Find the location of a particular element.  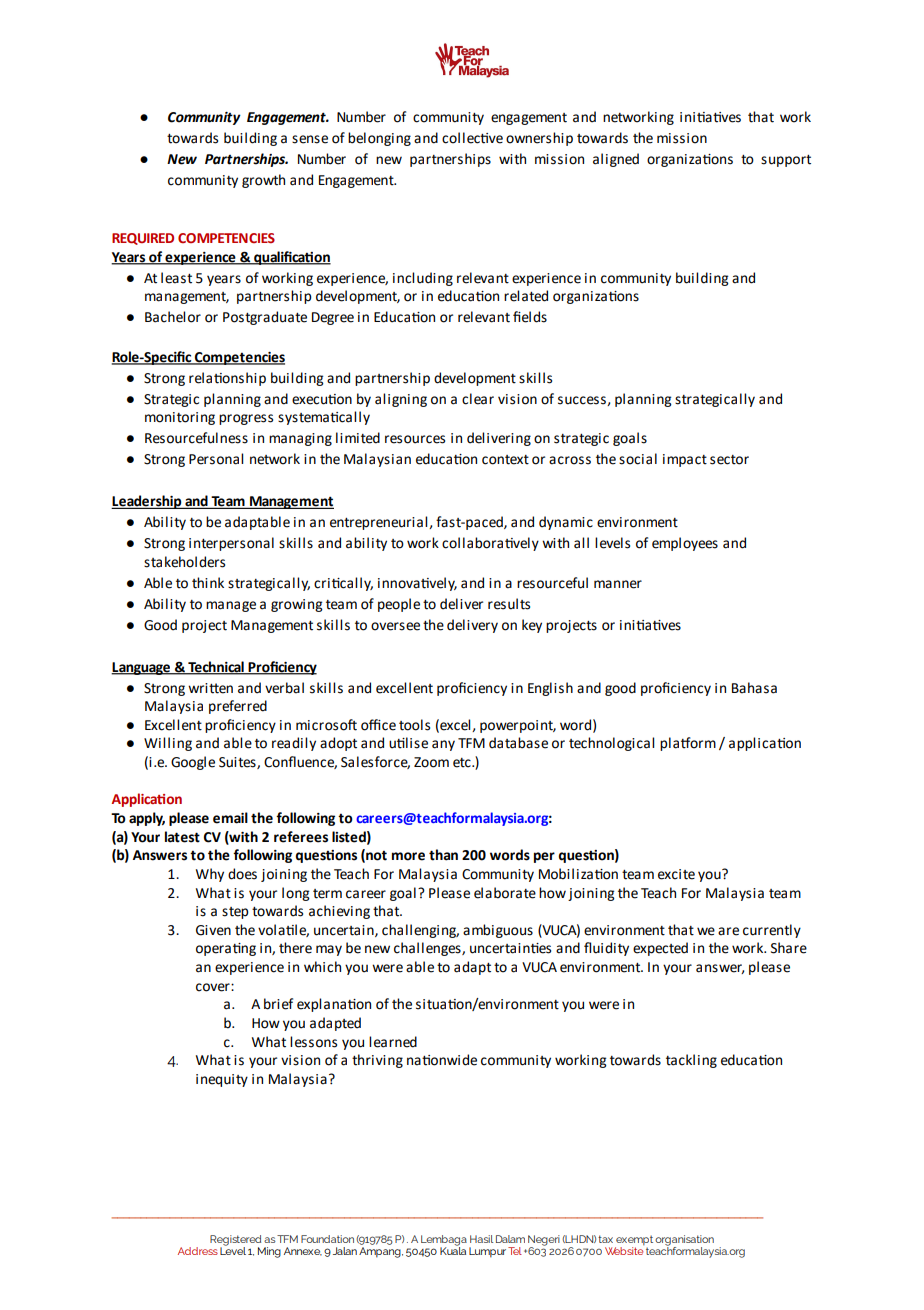

Registered is located at coordinates (235, 1241).
